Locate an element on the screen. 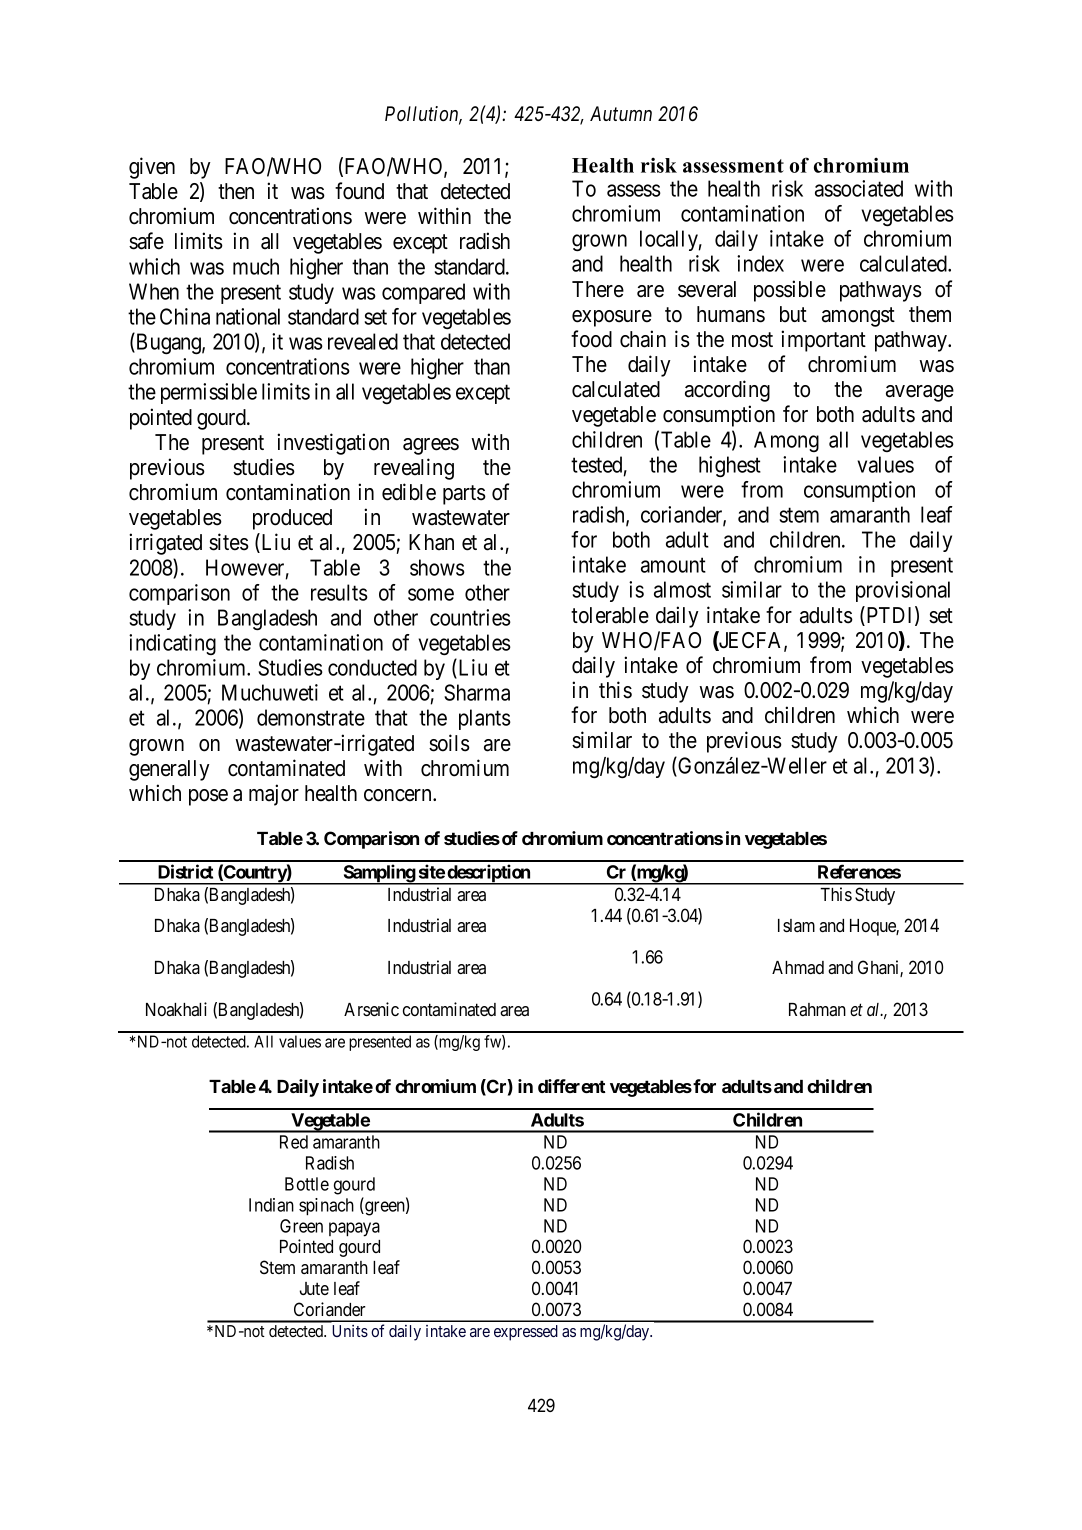 The height and width of the screenshot is (1530, 1082). associated is located at coordinates (859, 188).
